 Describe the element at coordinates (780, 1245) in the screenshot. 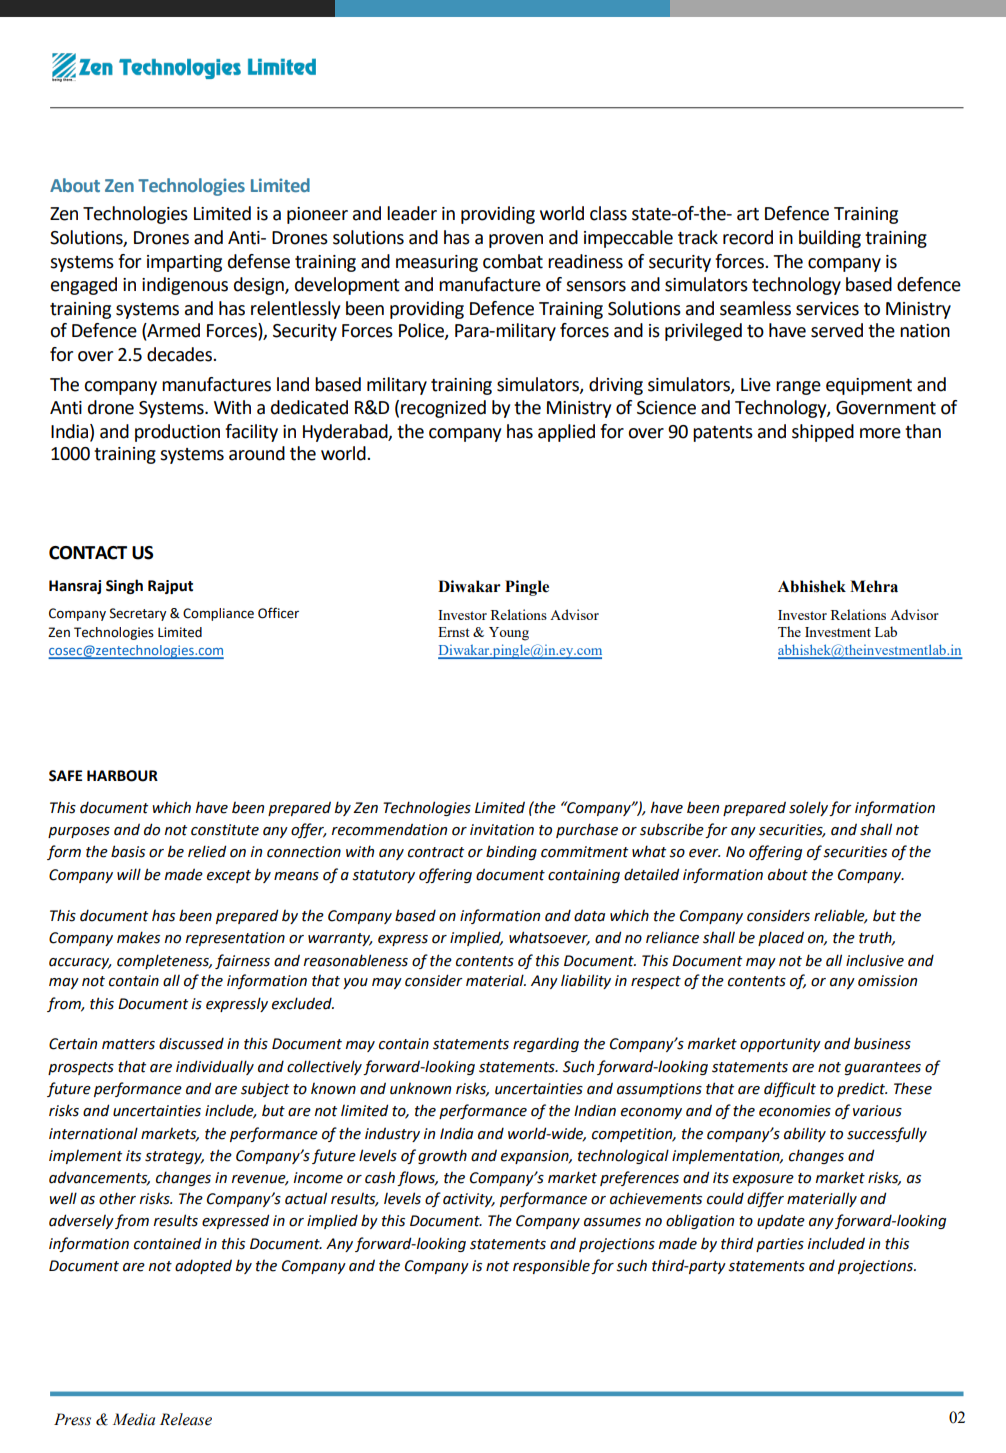

I see `parties` at that location.
